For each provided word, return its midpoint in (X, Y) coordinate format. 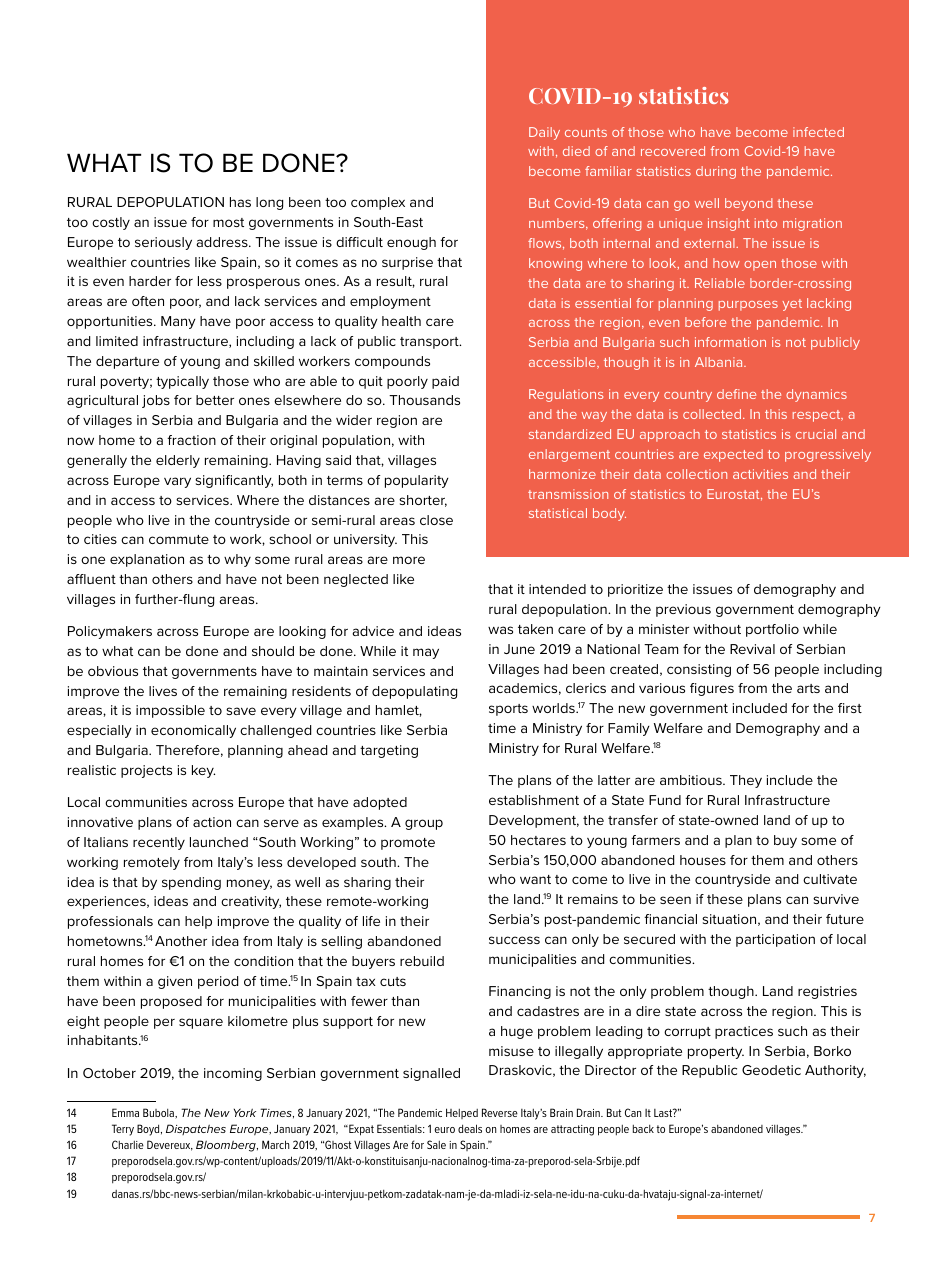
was (500, 630)
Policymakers (110, 632)
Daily (544, 133)
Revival (752, 649)
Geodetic (771, 1070)
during (716, 172)
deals (470, 1128)
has (240, 202)
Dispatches (196, 1129)
